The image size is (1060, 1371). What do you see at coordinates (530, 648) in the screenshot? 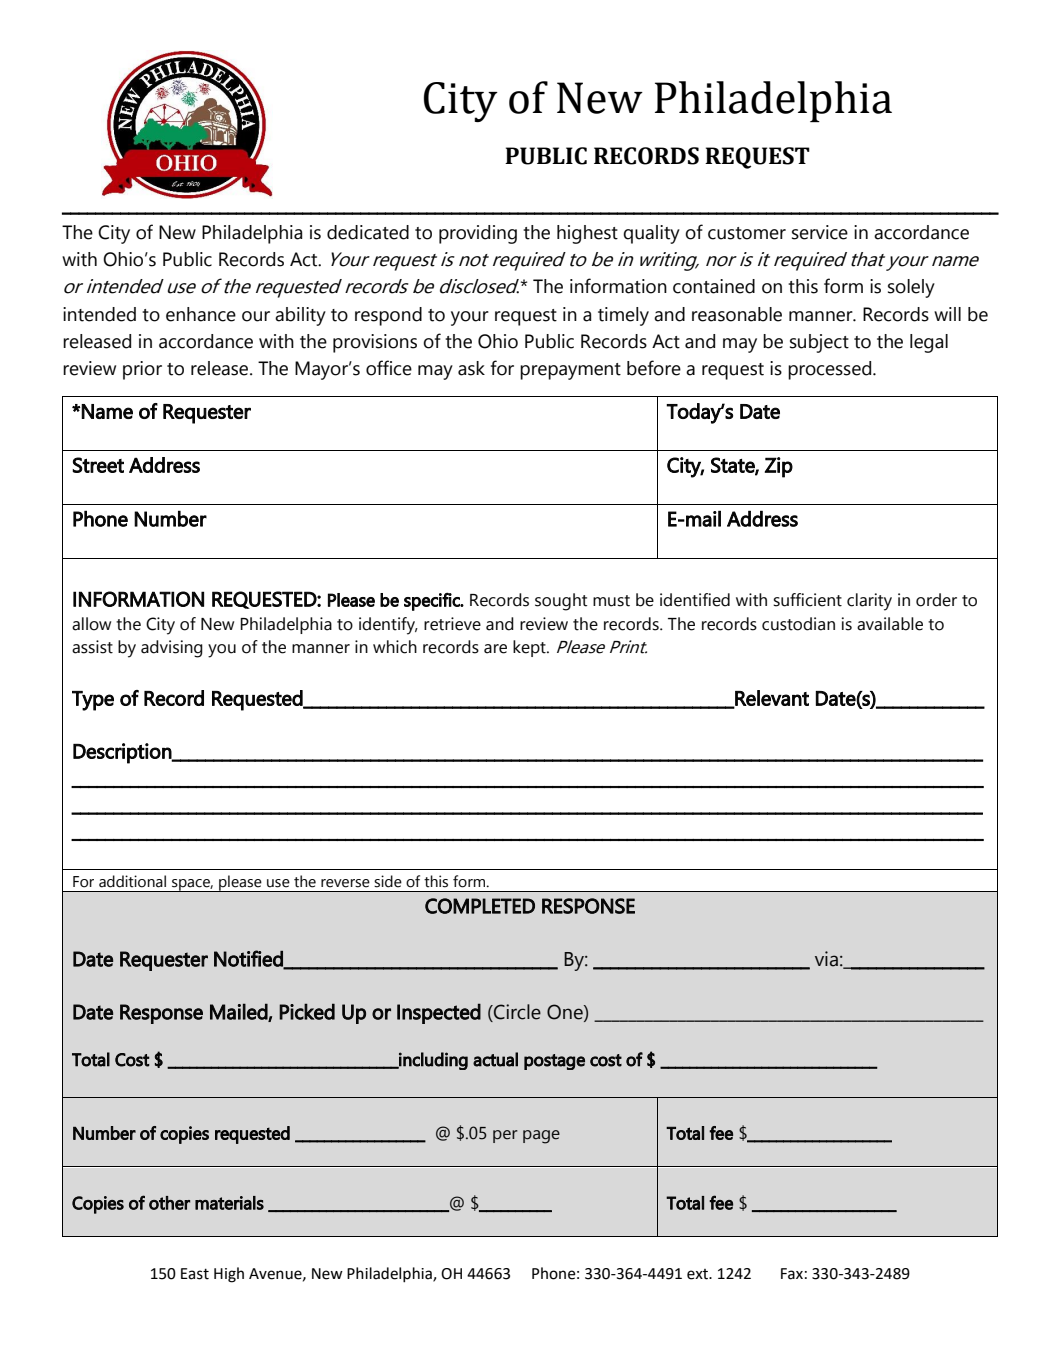
I see `kept` at bounding box center [530, 648].
